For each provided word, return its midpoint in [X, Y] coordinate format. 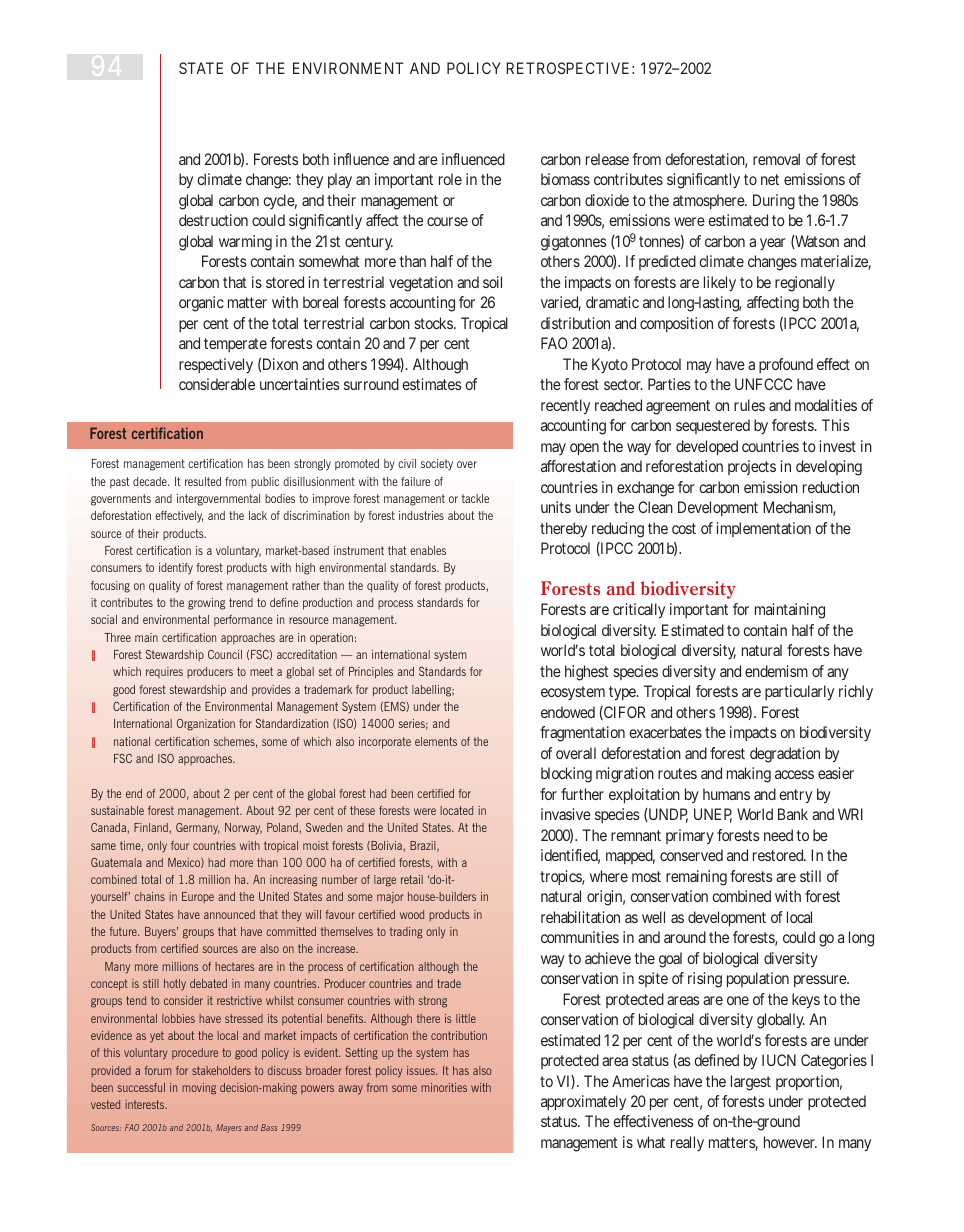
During [774, 202]
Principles [371, 673]
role [450, 179]
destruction [213, 220]
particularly [799, 693]
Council [225, 654]
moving [199, 1089]
